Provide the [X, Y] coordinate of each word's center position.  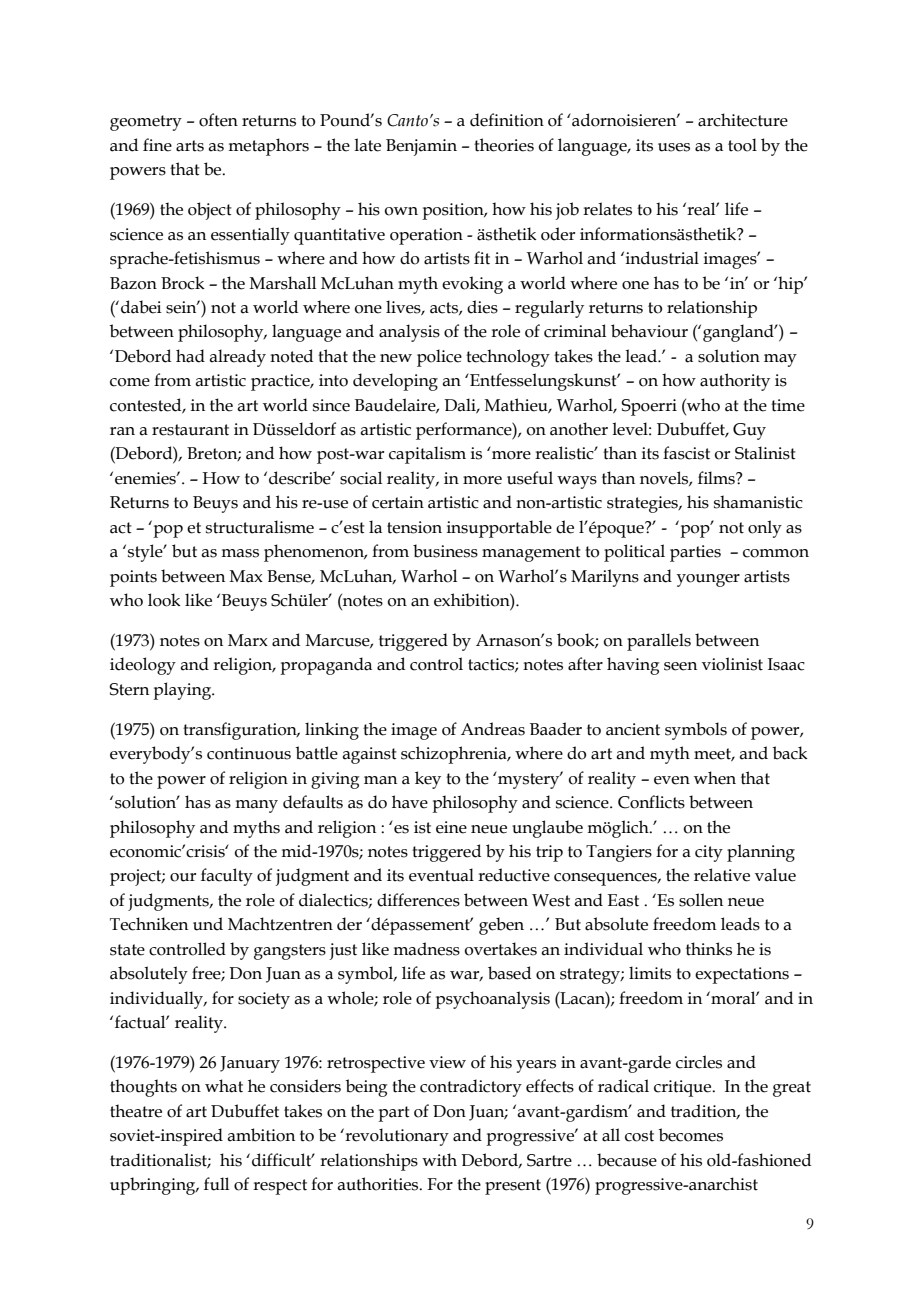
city [709, 853]
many [256, 806]
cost [639, 1136]
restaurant [190, 430]
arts [190, 146]
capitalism [427, 455]
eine [451, 827]
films [717, 478]
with [439, 1160]
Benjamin [421, 147]
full [216, 1184]
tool [742, 145]
